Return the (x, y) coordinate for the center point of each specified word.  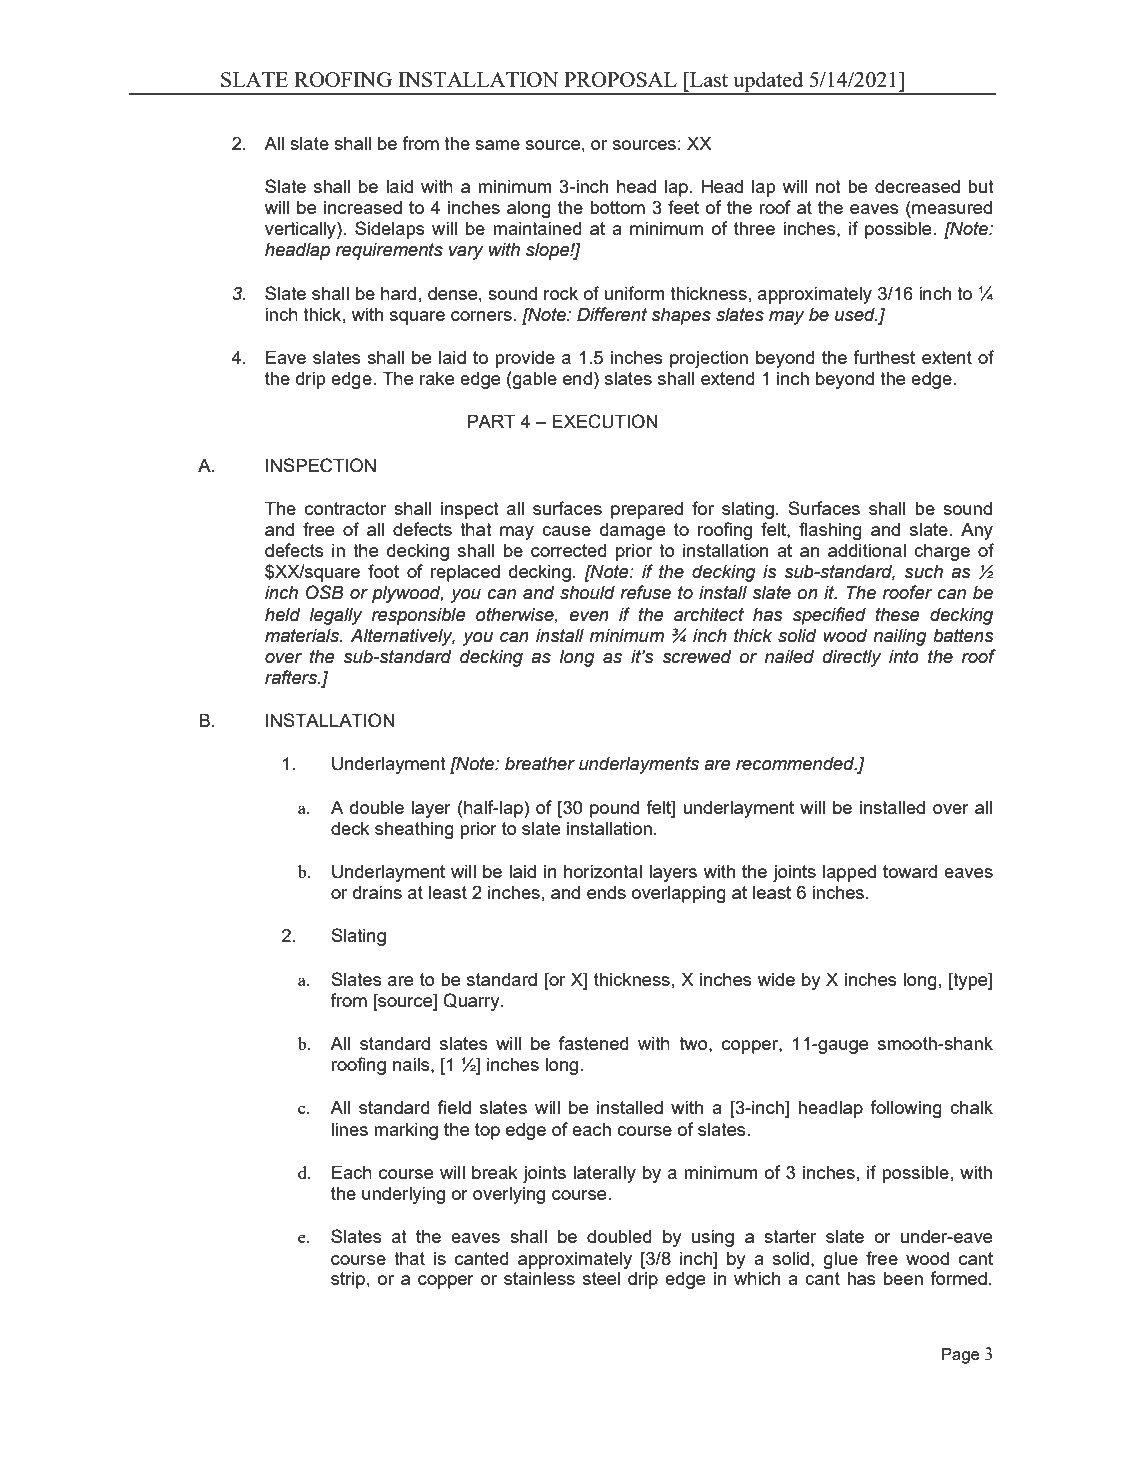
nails (412, 1064)
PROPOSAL (620, 79)
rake (437, 378)
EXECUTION (605, 421)
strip (348, 1280)
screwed (697, 657)
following (906, 1109)
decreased (917, 186)
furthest (884, 357)
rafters (292, 677)
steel (601, 1278)
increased (363, 207)
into (904, 657)
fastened (594, 1043)
